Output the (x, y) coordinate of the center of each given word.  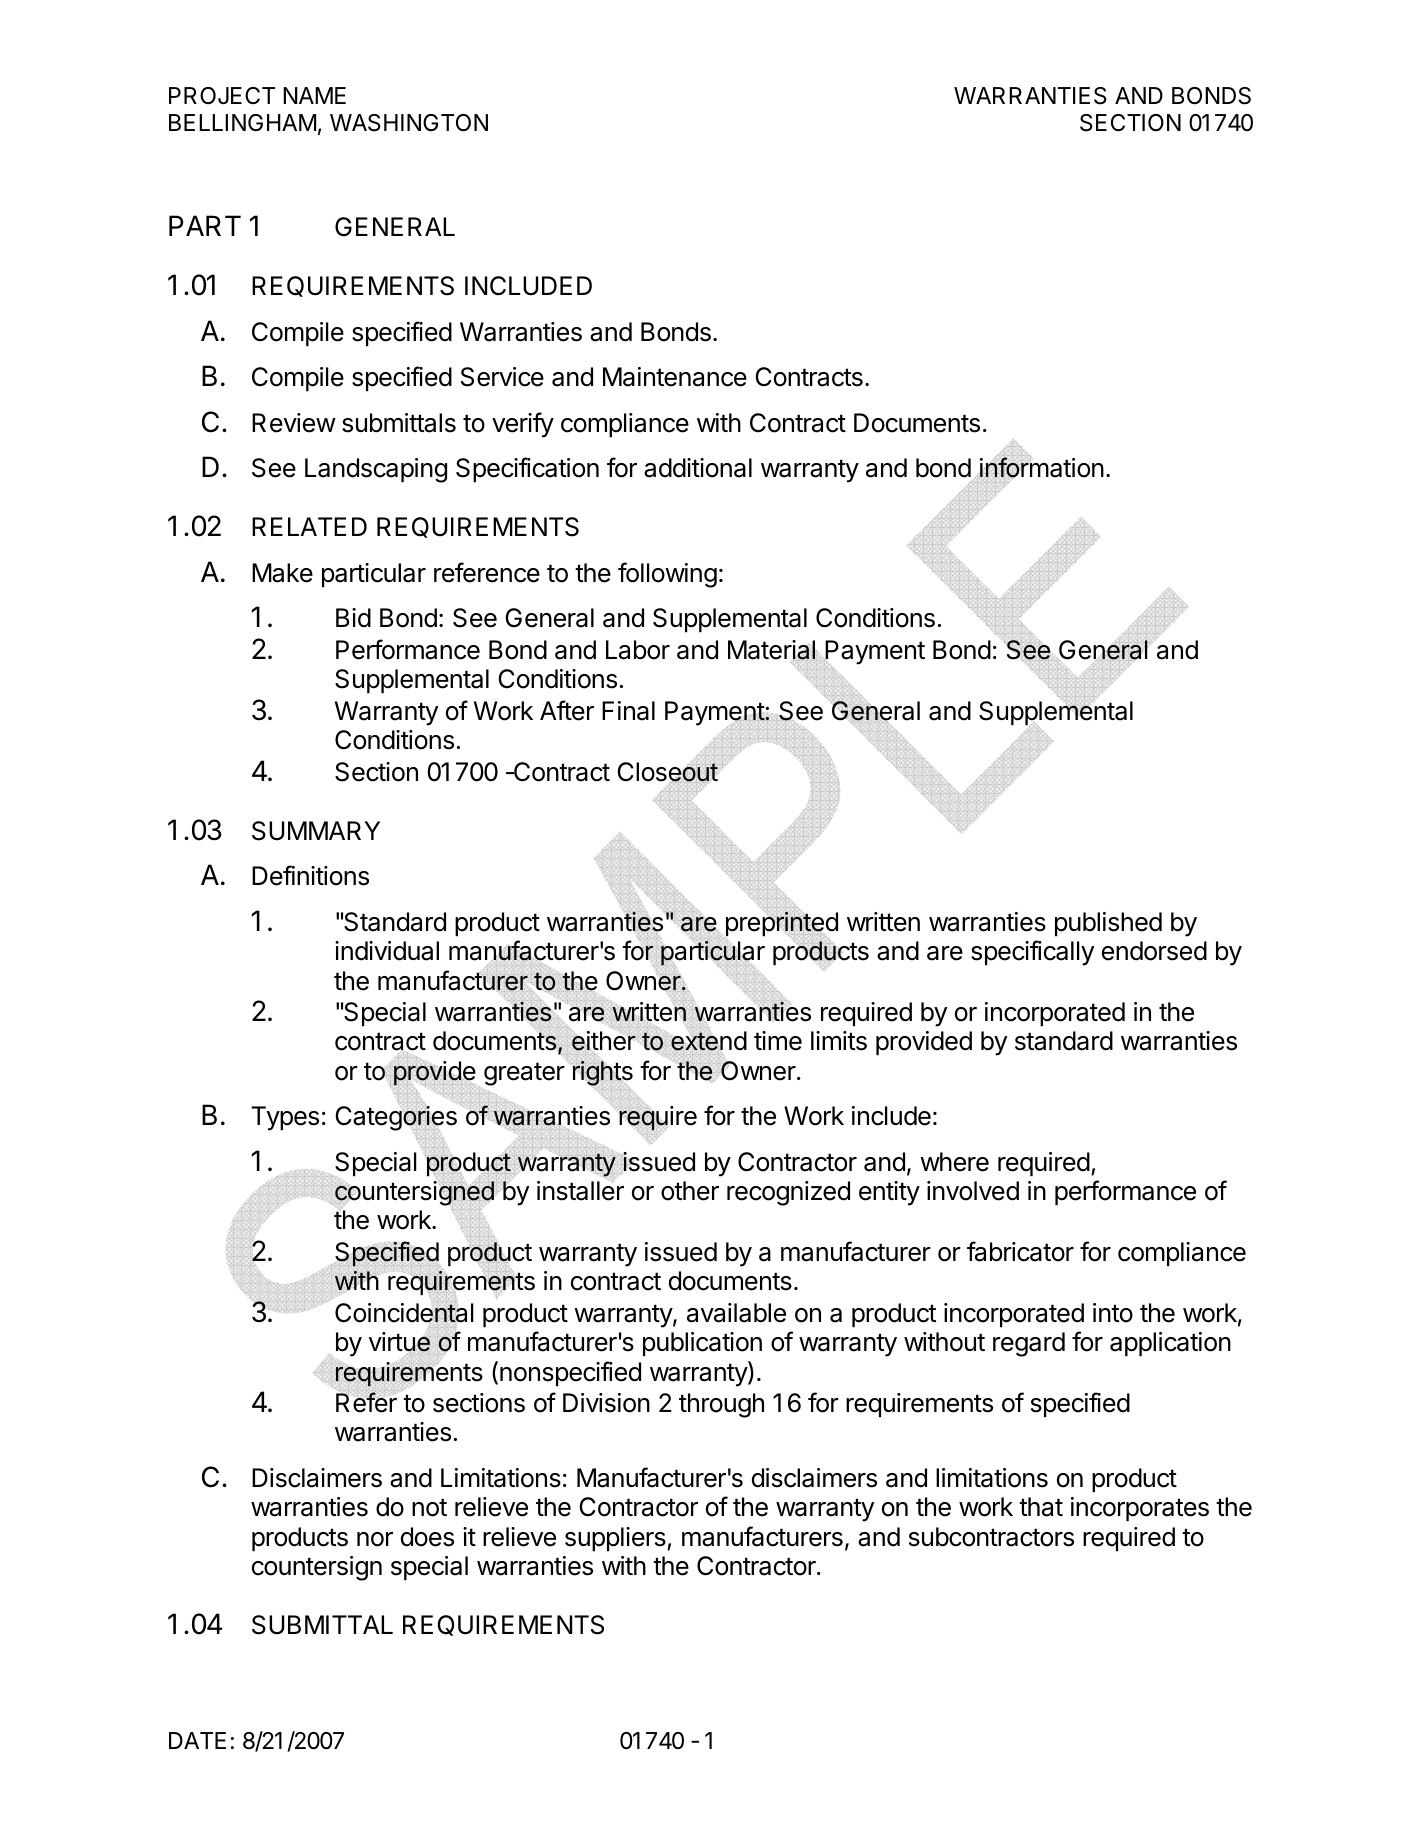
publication (702, 1344)
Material (772, 650)
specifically (1032, 953)
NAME (314, 95)
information (1041, 467)
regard (1029, 1344)
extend (708, 1042)
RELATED (309, 526)
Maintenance (675, 377)
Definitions (310, 875)
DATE (197, 1740)
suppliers (616, 1539)
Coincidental (404, 1312)
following (667, 575)
